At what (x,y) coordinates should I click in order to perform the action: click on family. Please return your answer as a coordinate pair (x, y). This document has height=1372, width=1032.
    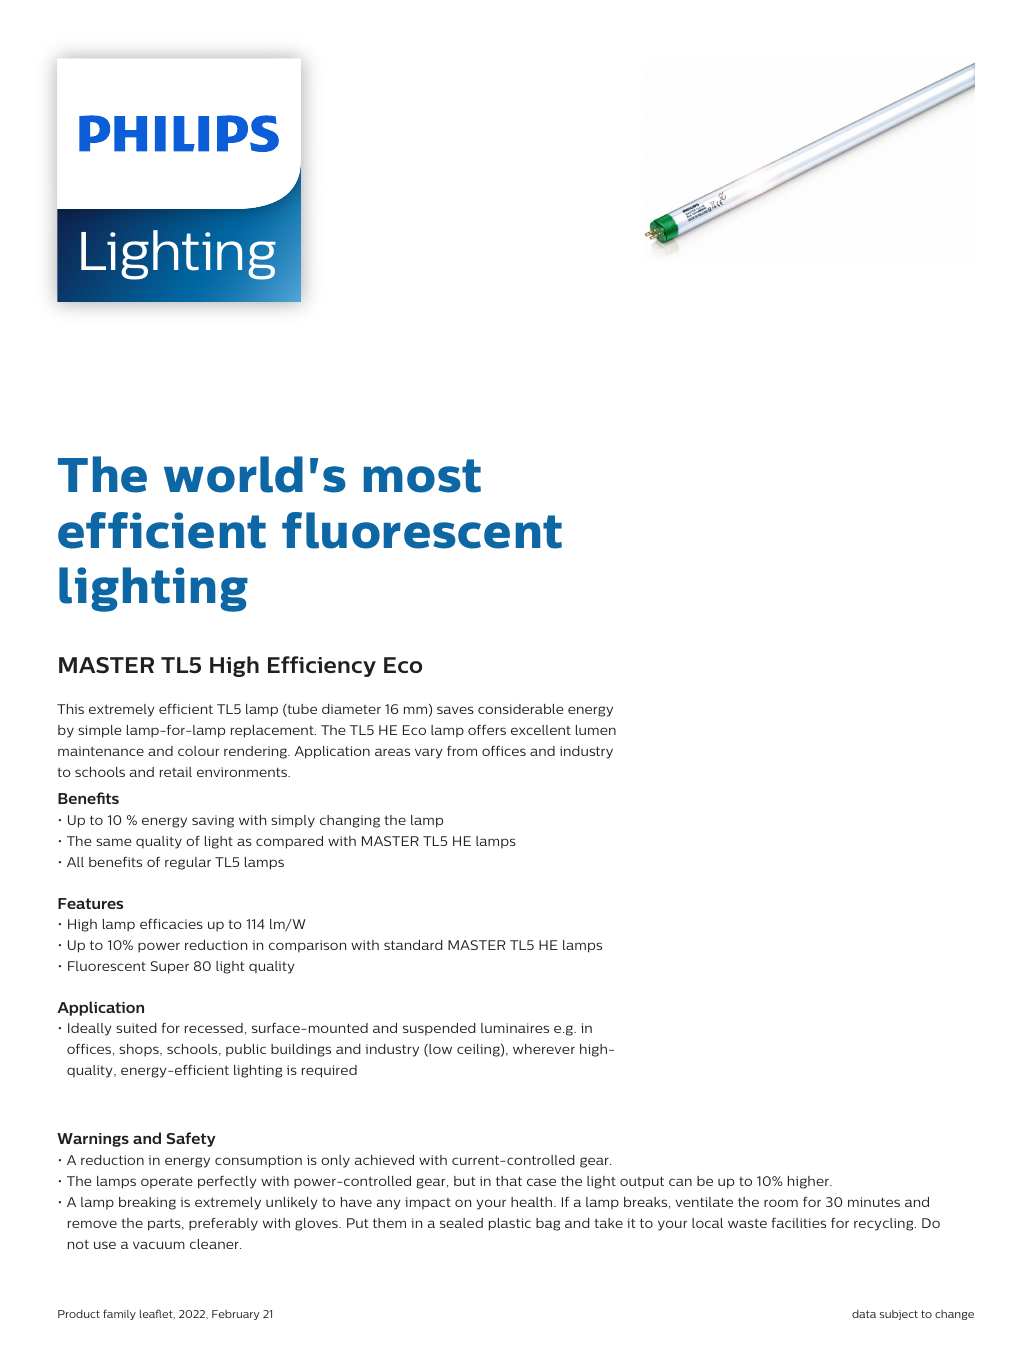
    Looking at the image, I should click on (119, 1314).
